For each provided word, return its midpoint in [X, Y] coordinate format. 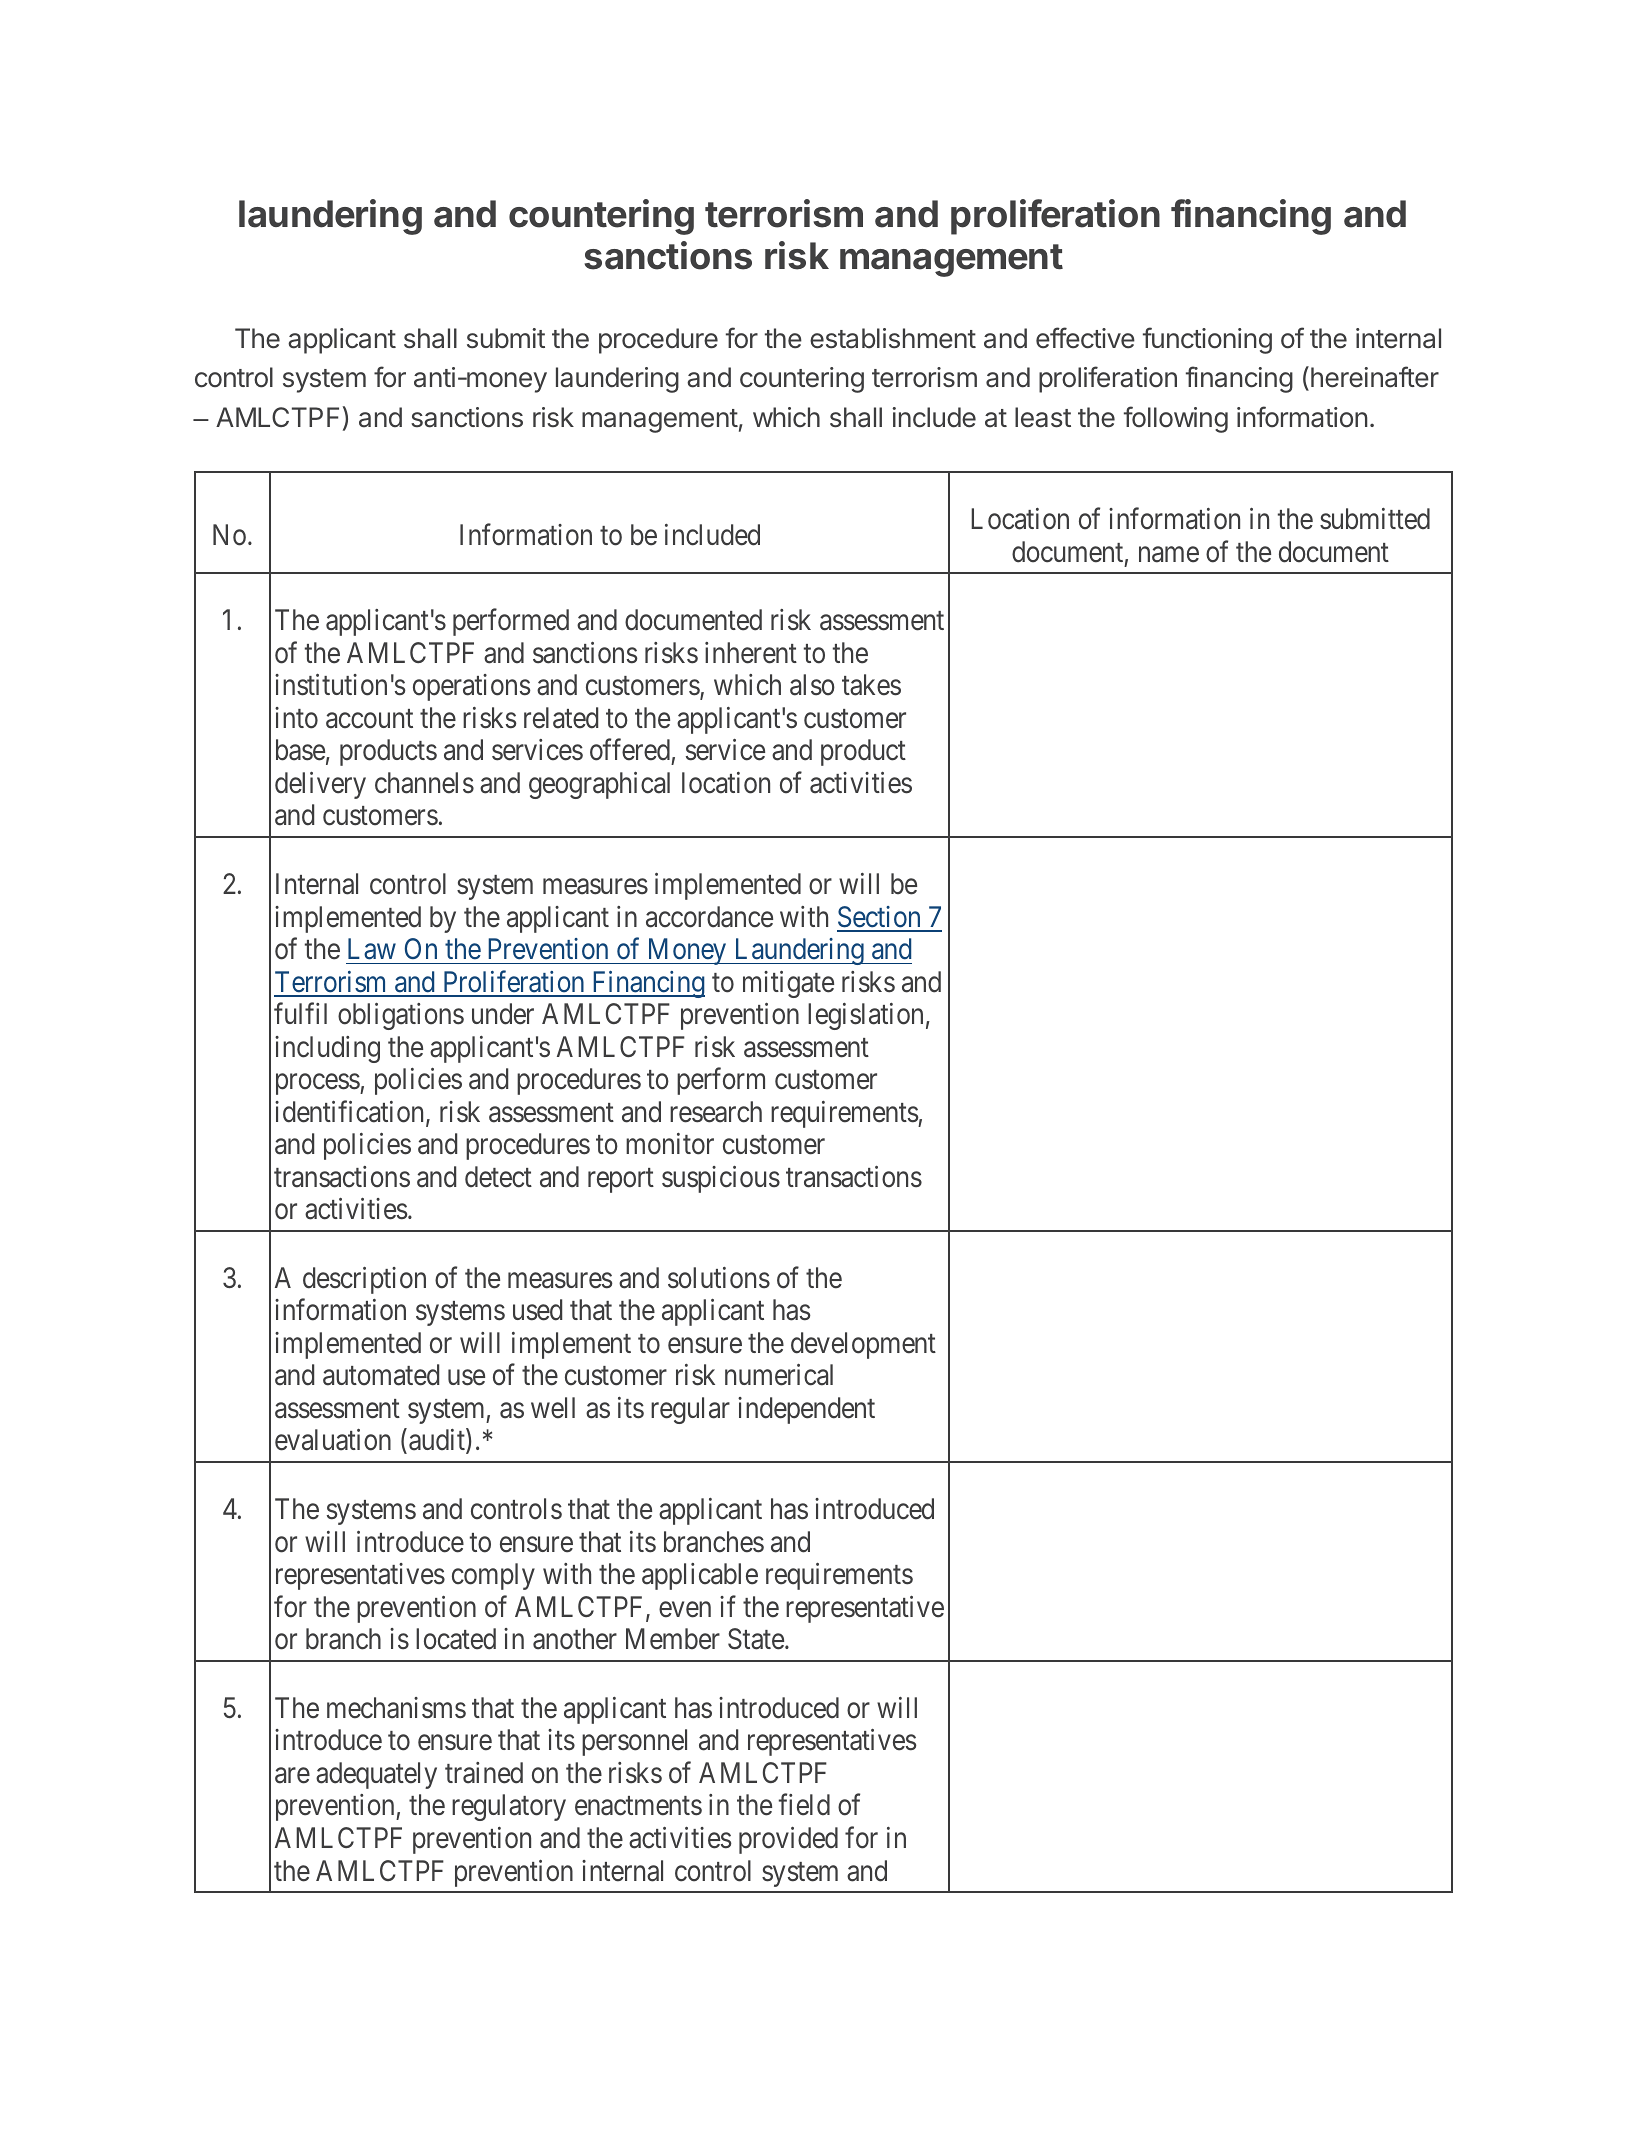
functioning [1207, 340]
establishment [893, 338]
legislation [865, 1016]
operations [472, 687]
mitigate [788, 984]
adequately [376, 1775]
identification [351, 1112]
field [804, 1805]
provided [788, 1840]
